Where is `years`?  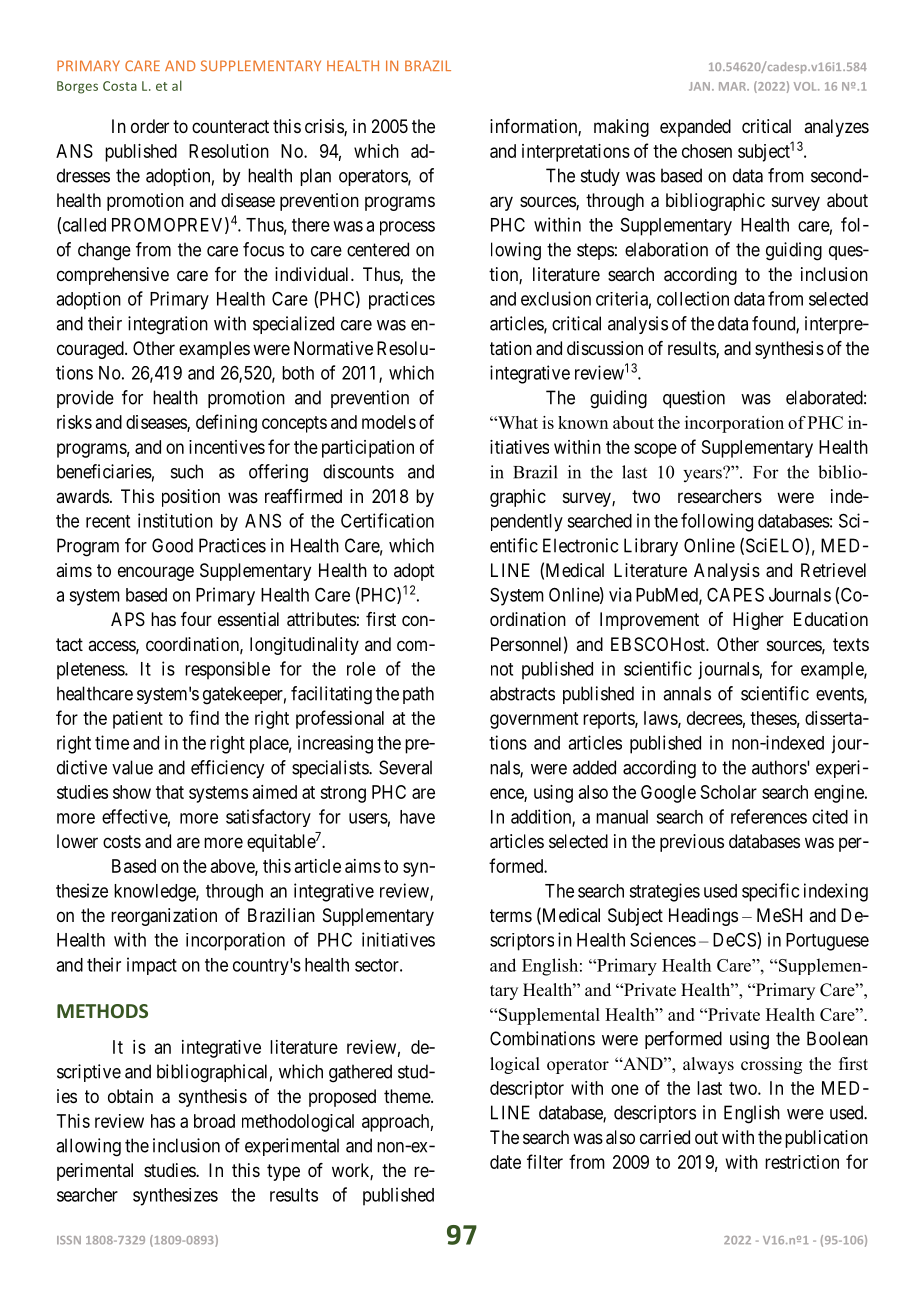 years is located at coordinates (703, 474).
